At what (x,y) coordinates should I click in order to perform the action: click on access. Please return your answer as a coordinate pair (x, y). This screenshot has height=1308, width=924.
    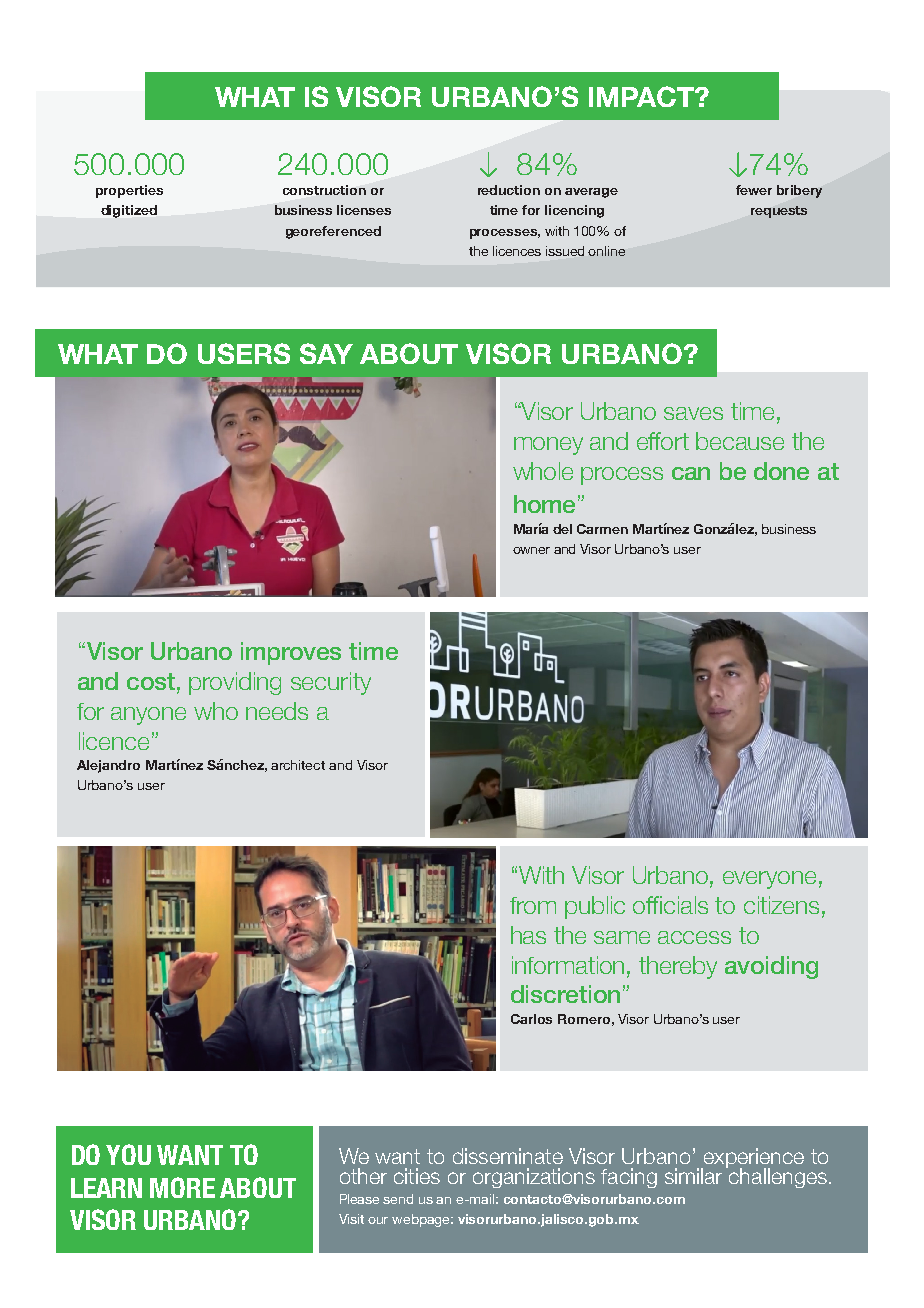
    Looking at the image, I should click on (694, 937).
